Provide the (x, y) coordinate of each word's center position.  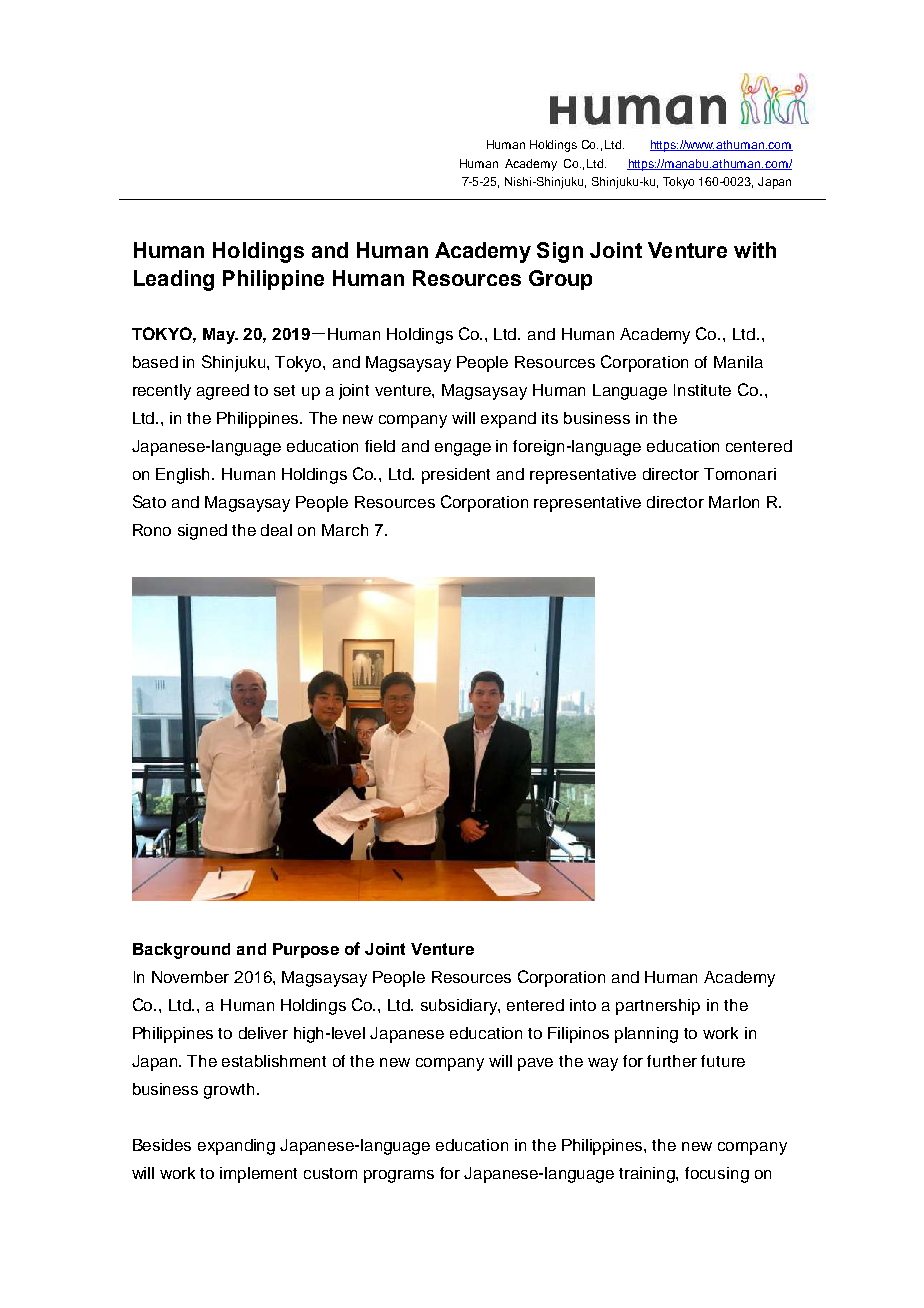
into (583, 1005)
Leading (174, 280)
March (345, 530)
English (184, 476)
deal (276, 530)
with (755, 250)
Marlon (734, 502)
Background (181, 951)
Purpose (306, 950)
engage (463, 449)
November (190, 977)
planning (646, 1035)
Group (560, 280)
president (456, 476)
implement (258, 1175)
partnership (658, 1007)
